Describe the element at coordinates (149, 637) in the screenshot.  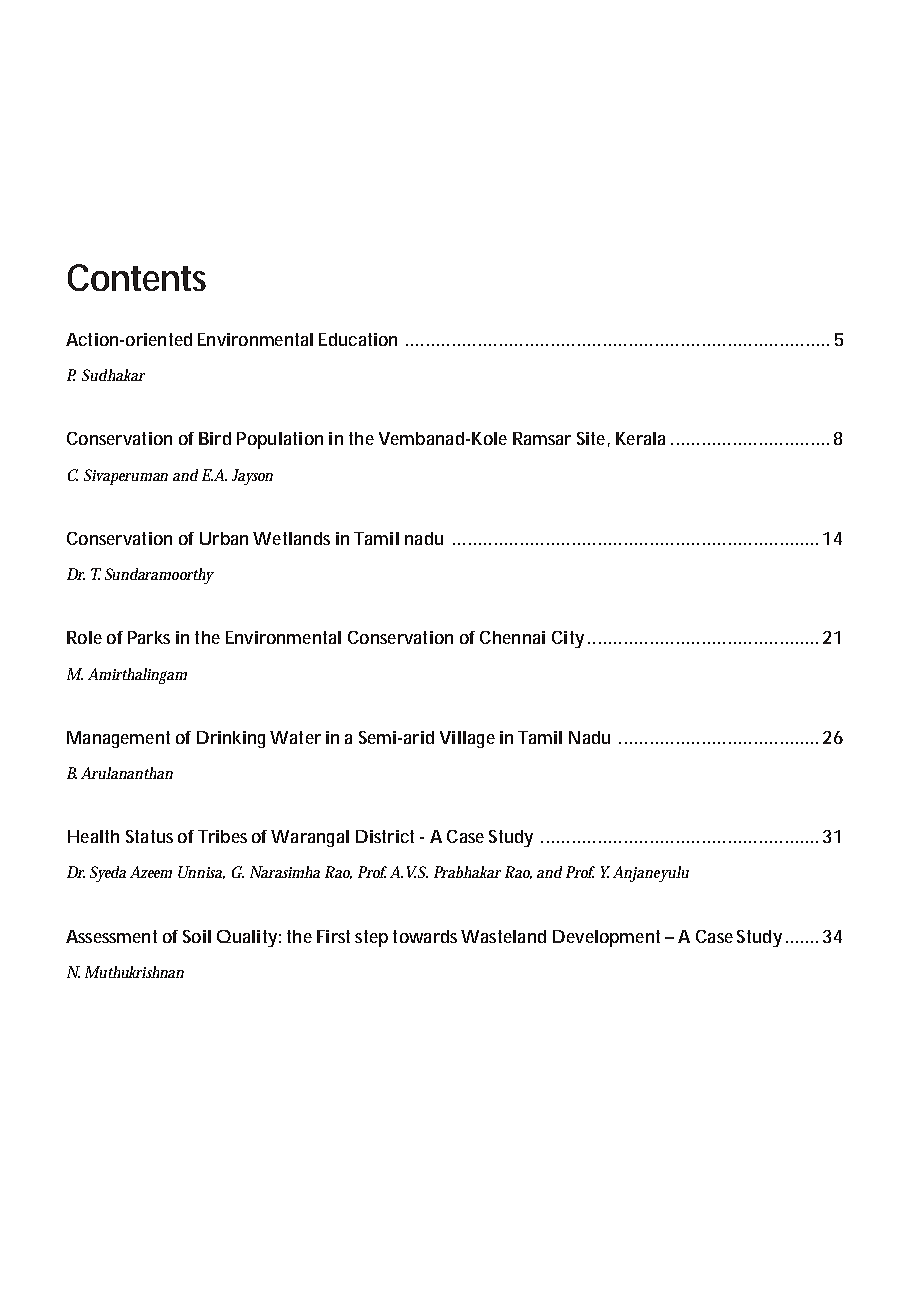
I see `Parks` at that location.
